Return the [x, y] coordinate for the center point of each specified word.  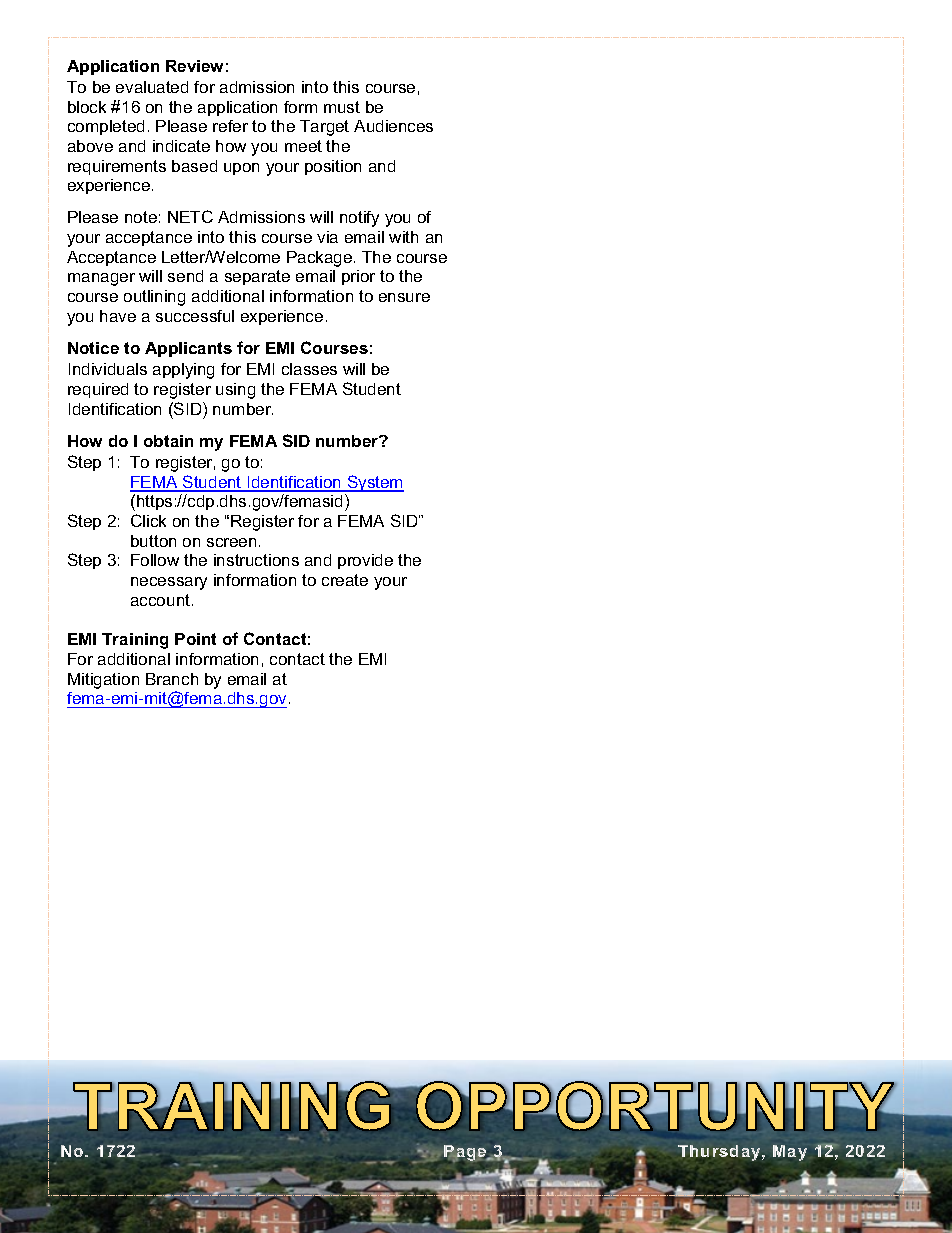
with [403, 237]
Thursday [720, 1153]
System [375, 483]
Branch [172, 679]
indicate [181, 146]
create [345, 580]
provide [365, 561]
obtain [168, 441]
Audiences [393, 126]
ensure [404, 297]
